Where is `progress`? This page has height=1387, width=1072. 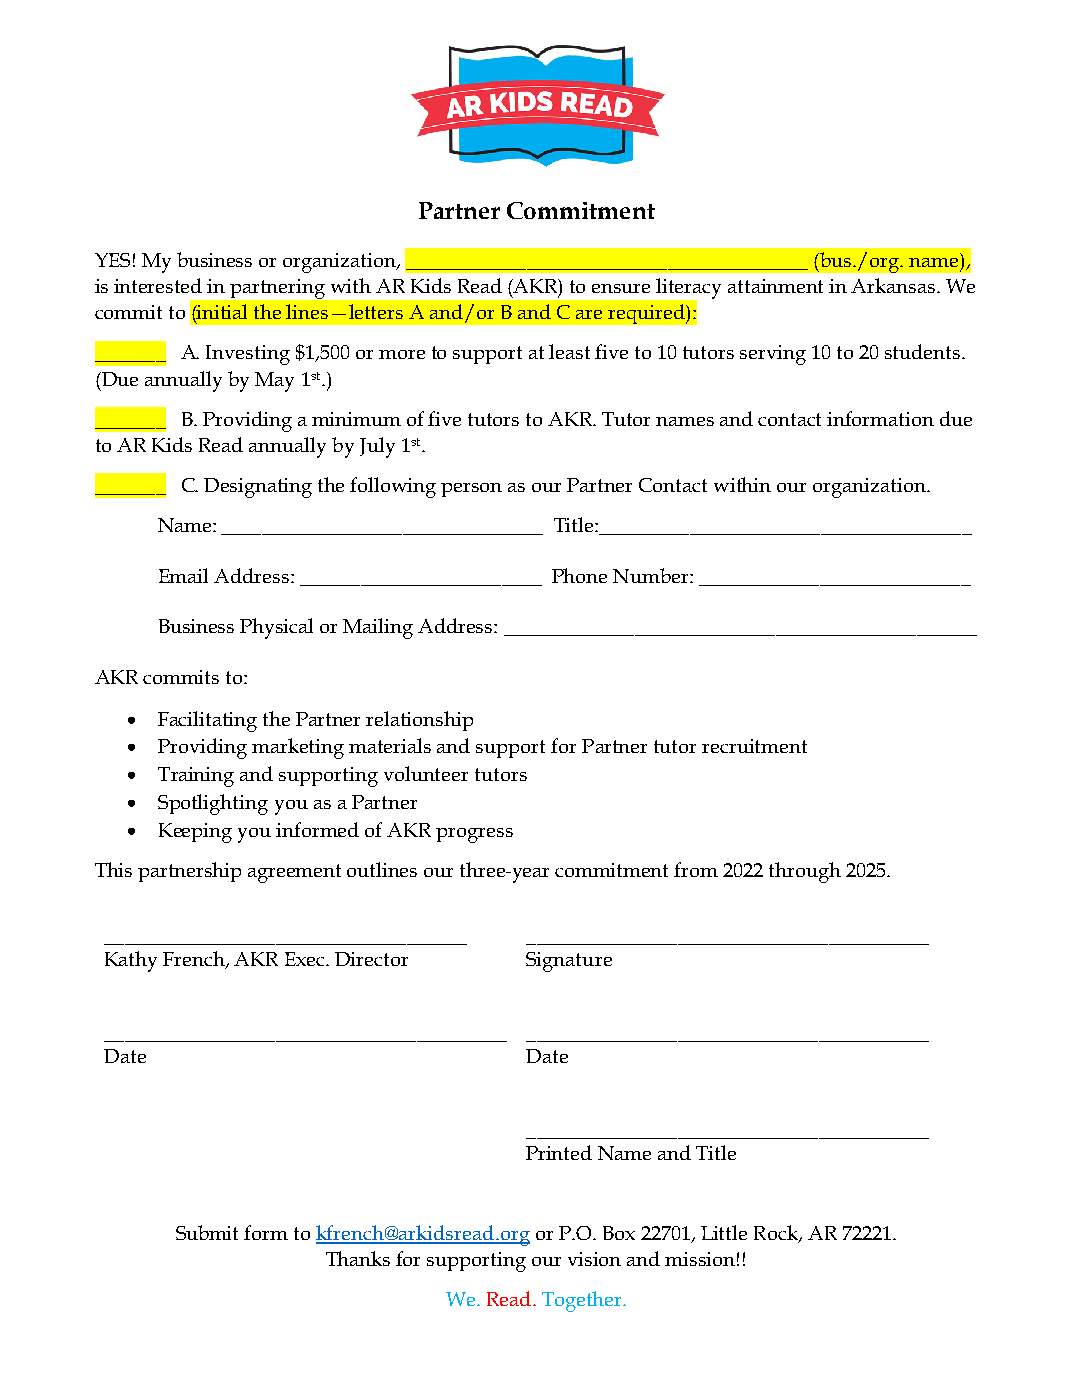 progress is located at coordinates (474, 835).
